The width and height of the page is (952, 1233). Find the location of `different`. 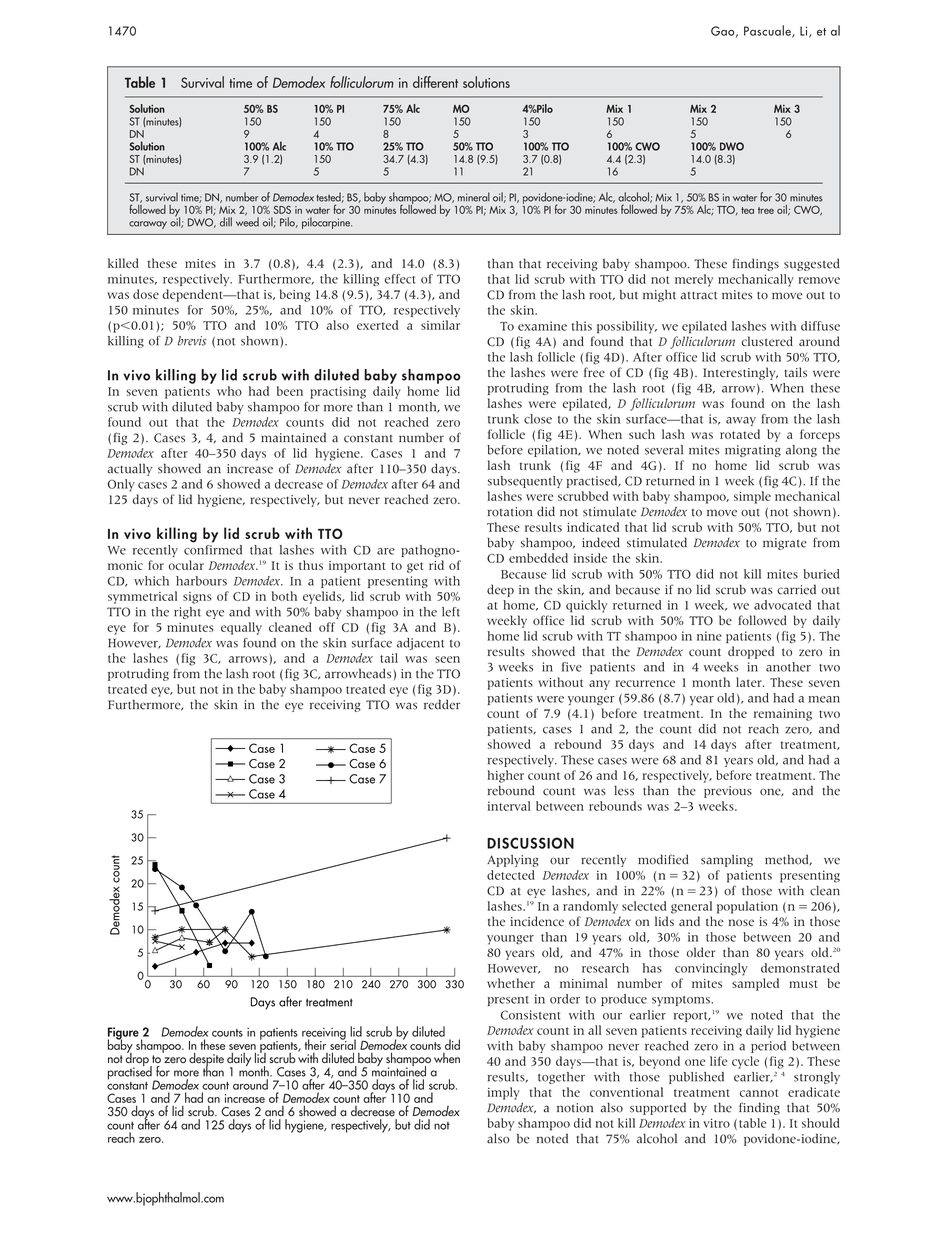

different is located at coordinates (435, 82).
